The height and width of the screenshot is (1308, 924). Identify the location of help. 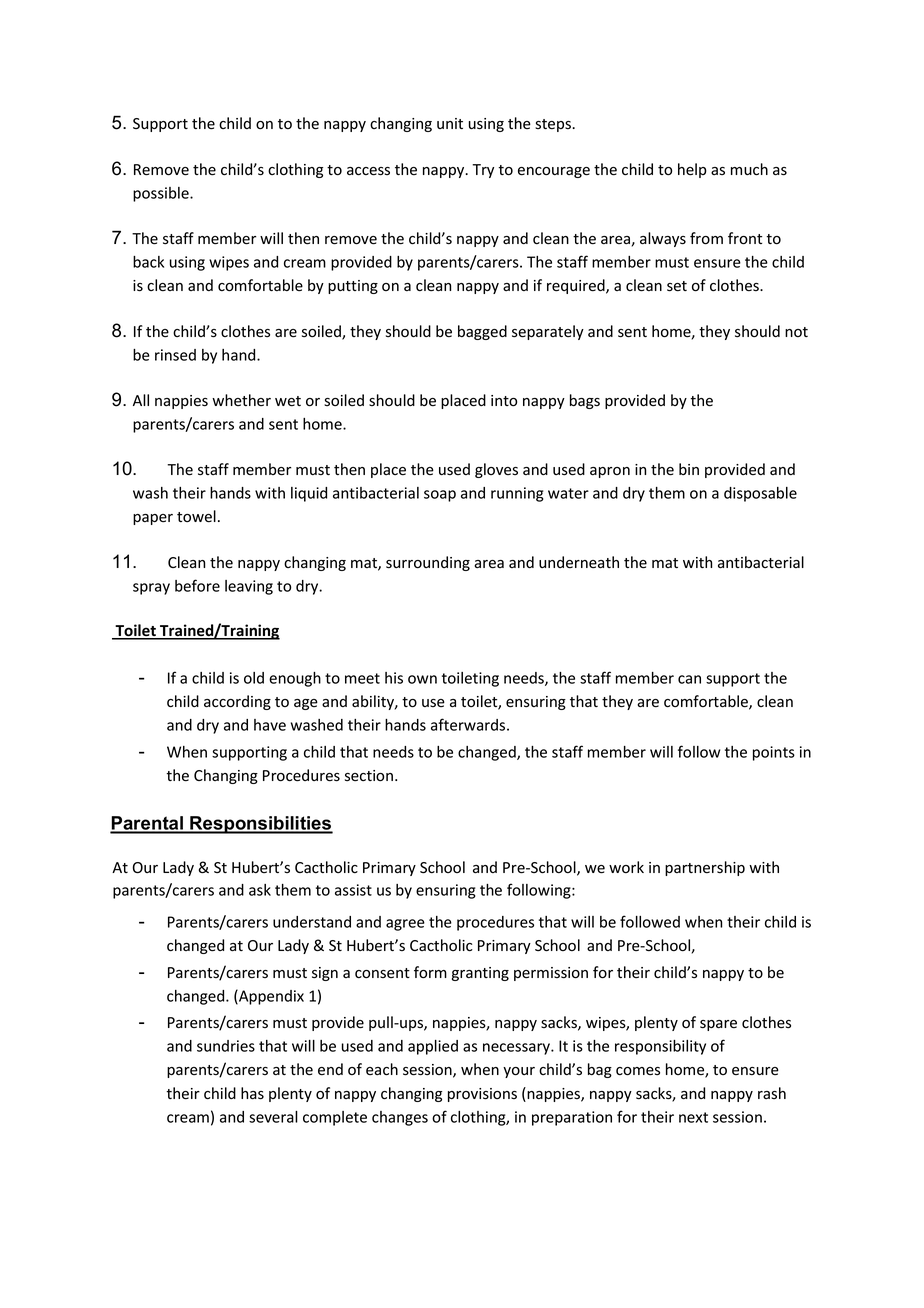
(692, 170).
